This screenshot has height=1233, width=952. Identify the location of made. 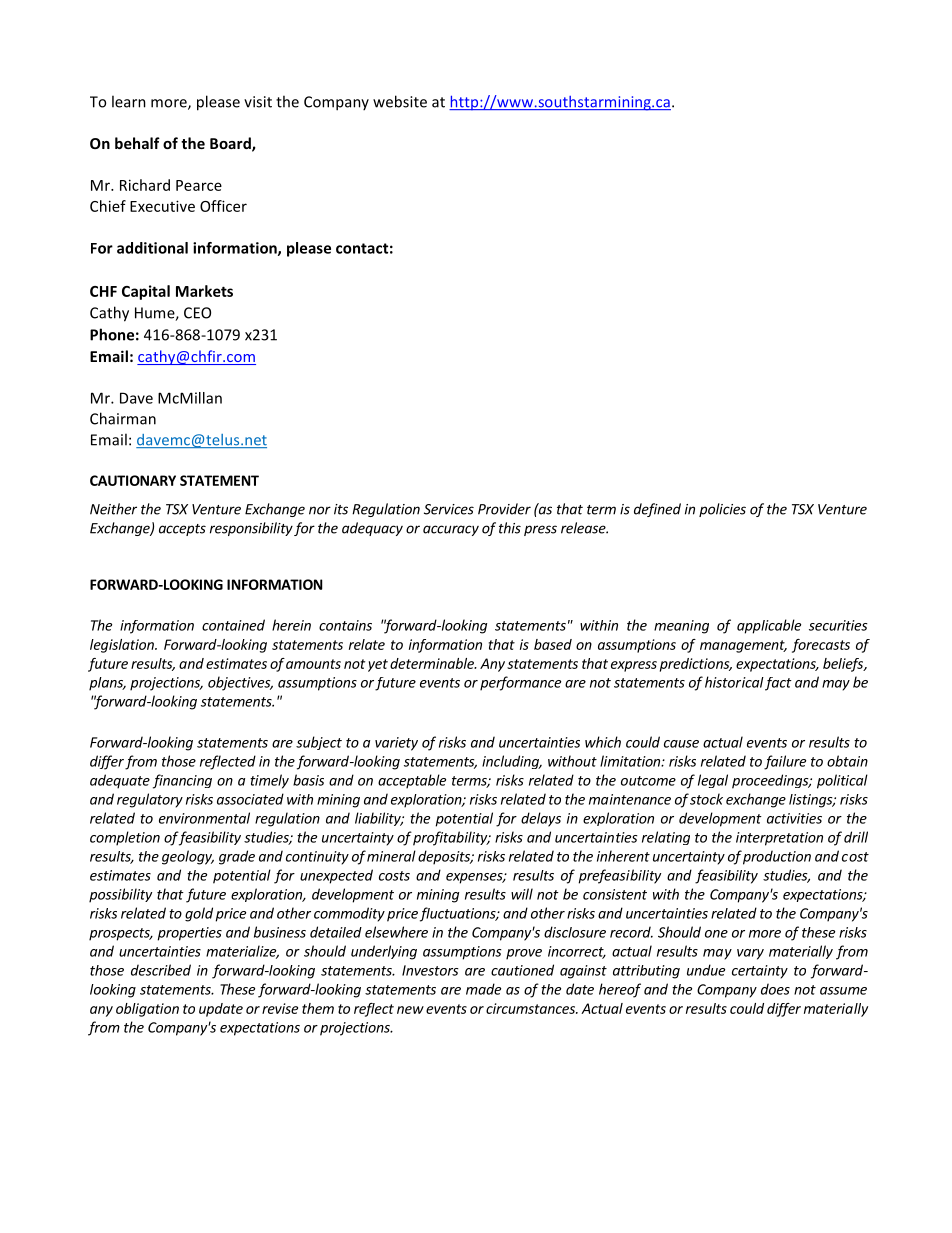
(483, 989).
